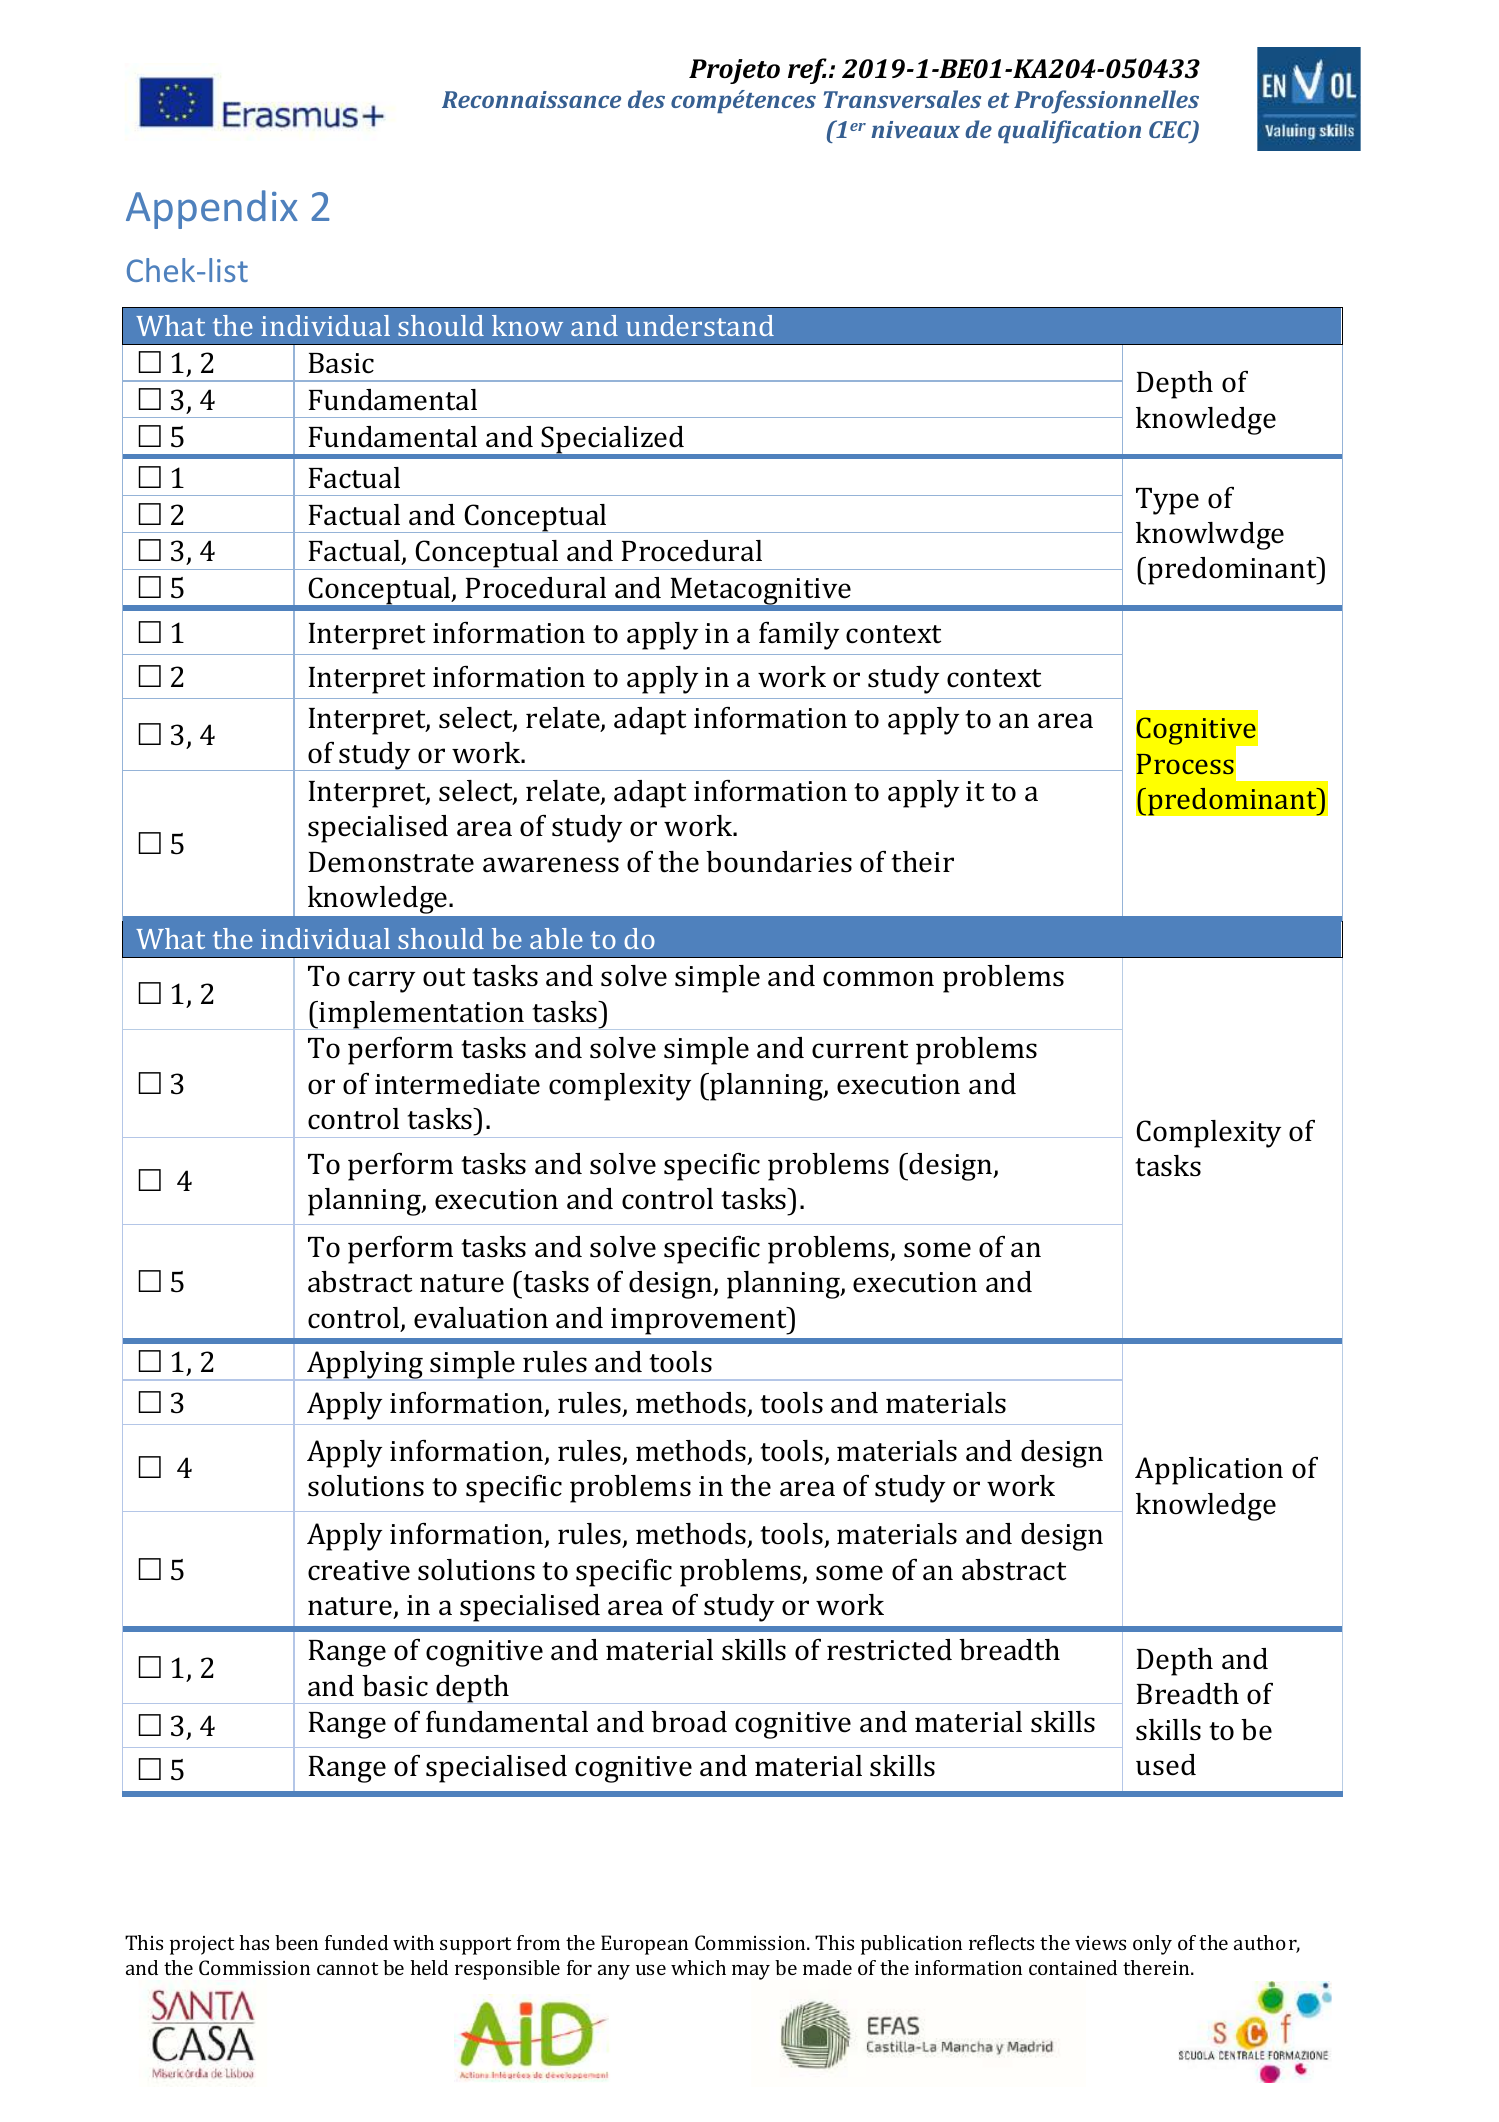  Describe the element at coordinates (212, 209) in the document. I see `Appendix` at that location.
